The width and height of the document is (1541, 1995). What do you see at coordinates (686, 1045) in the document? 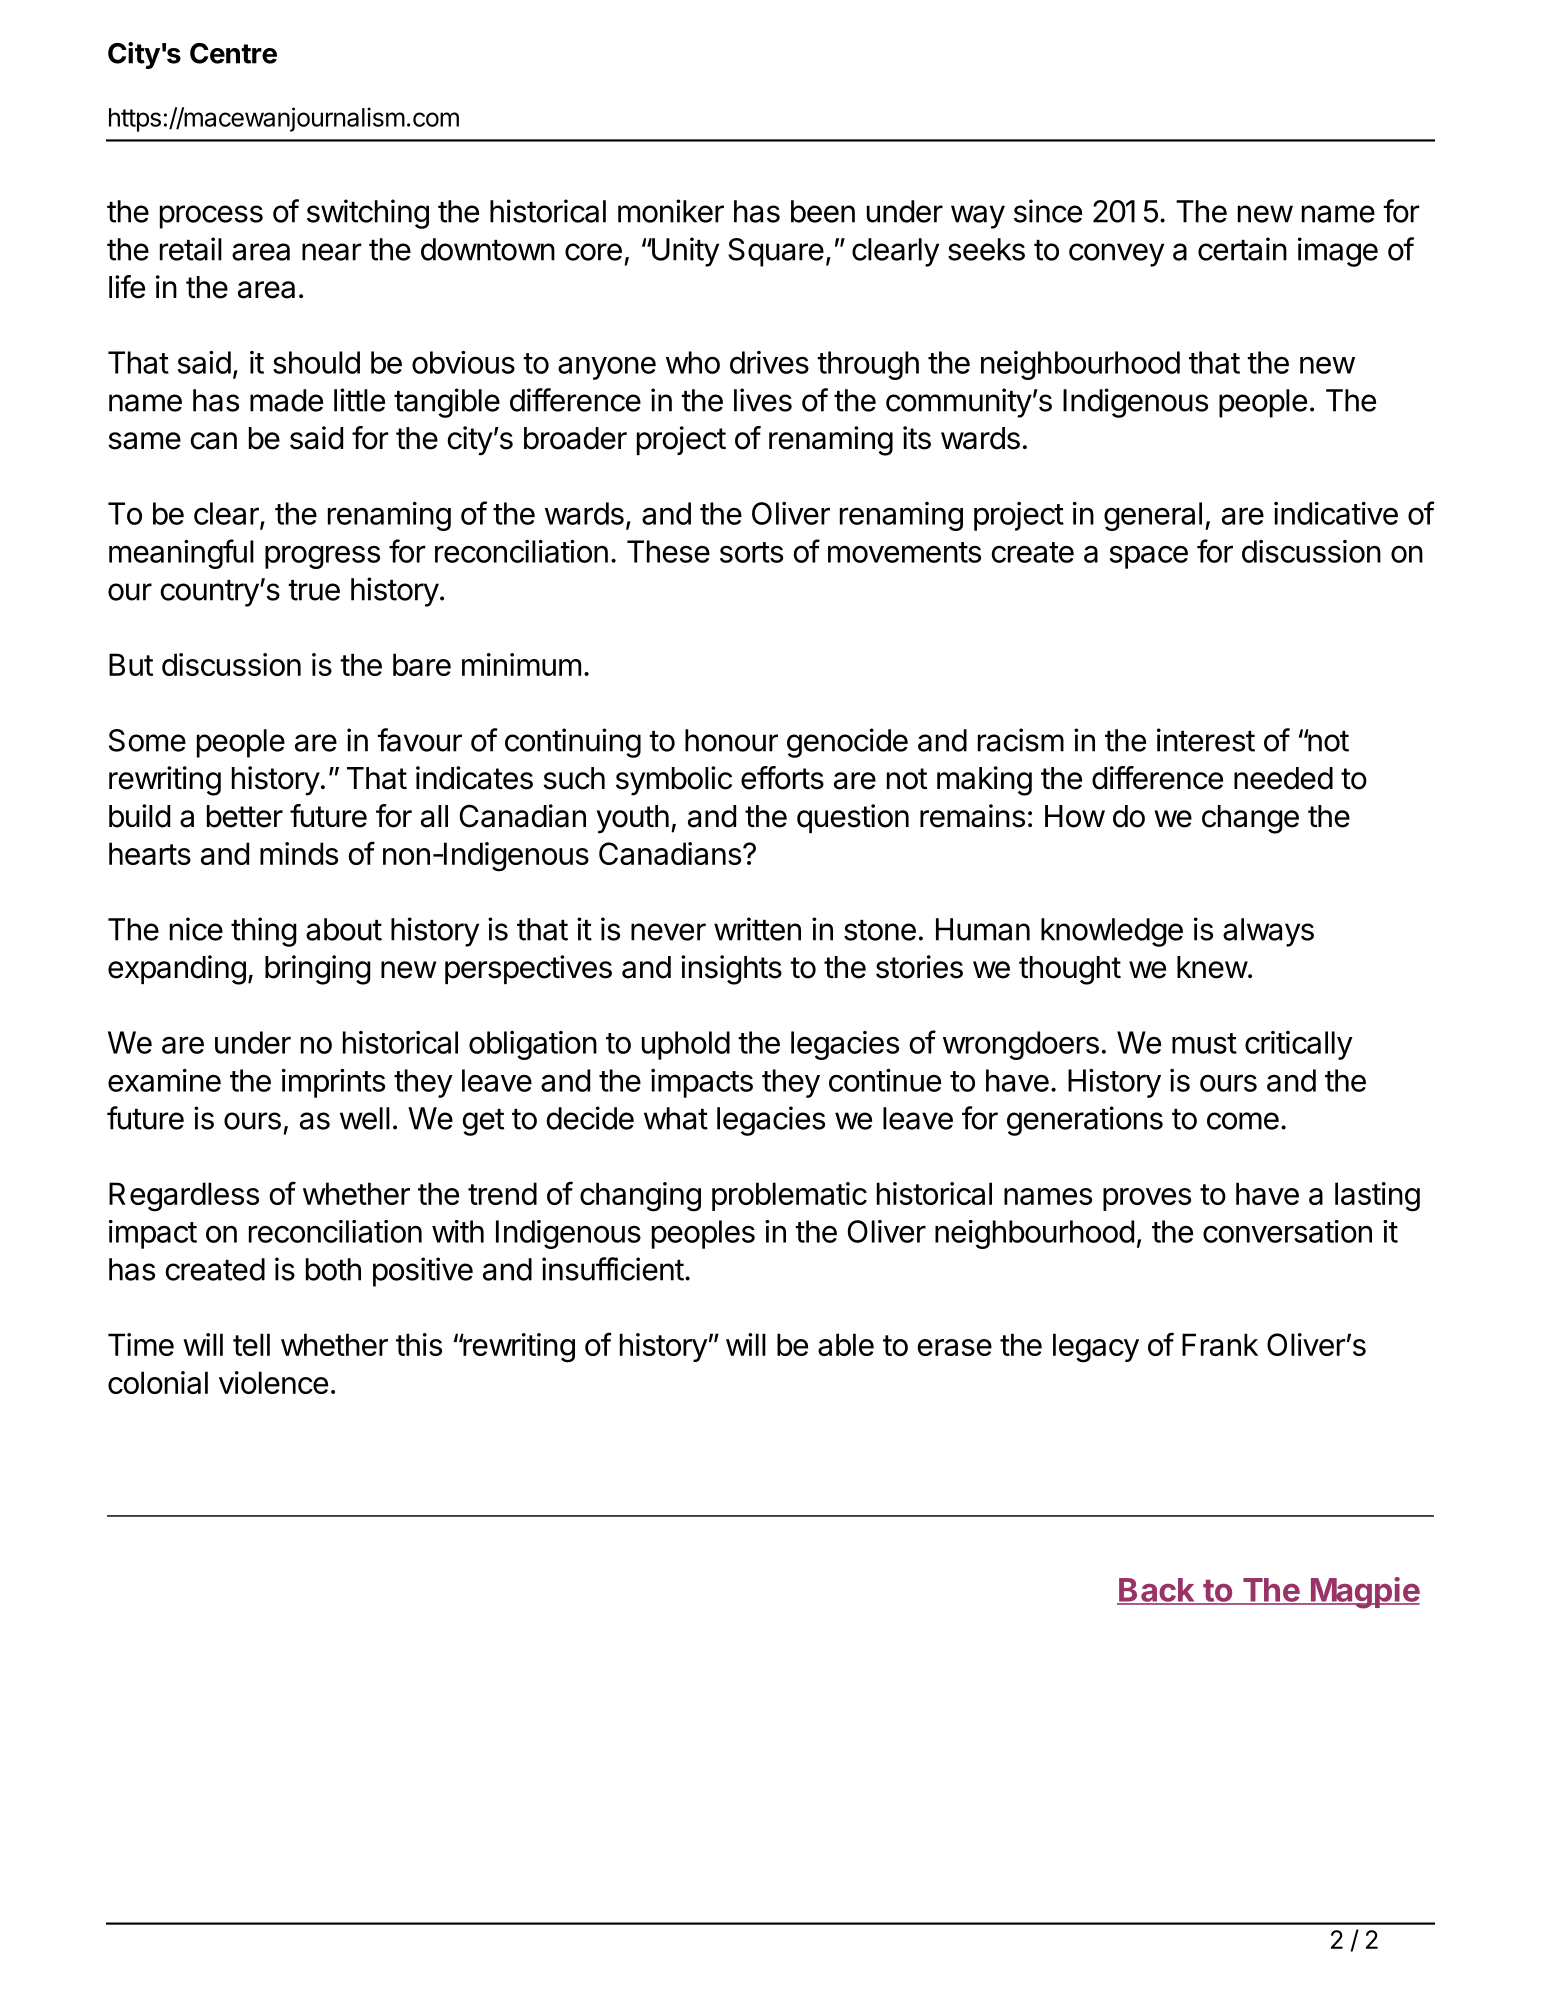
I see `uphold` at bounding box center [686, 1045].
